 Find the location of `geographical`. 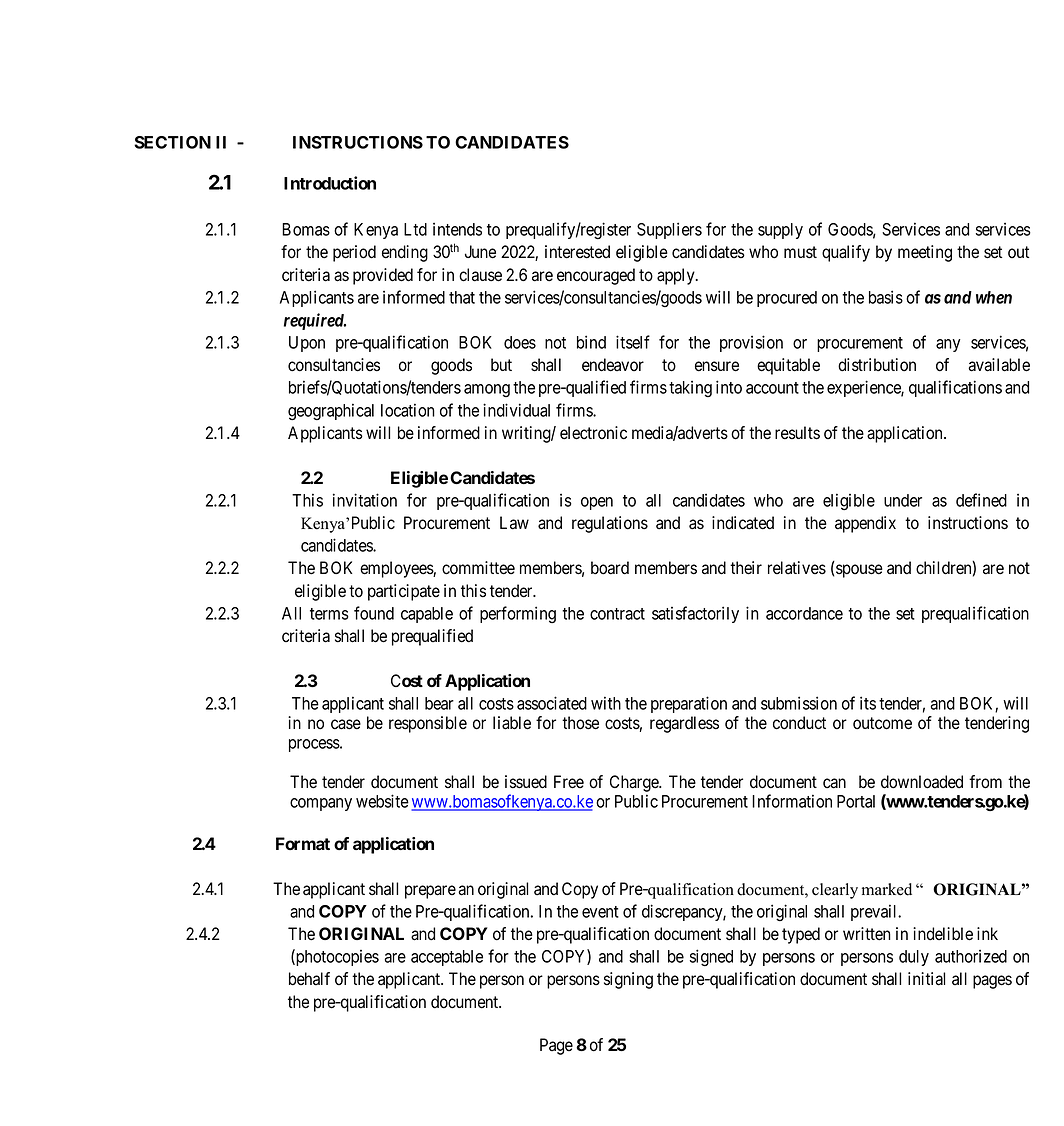

geographical is located at coordinates (331, 412).
